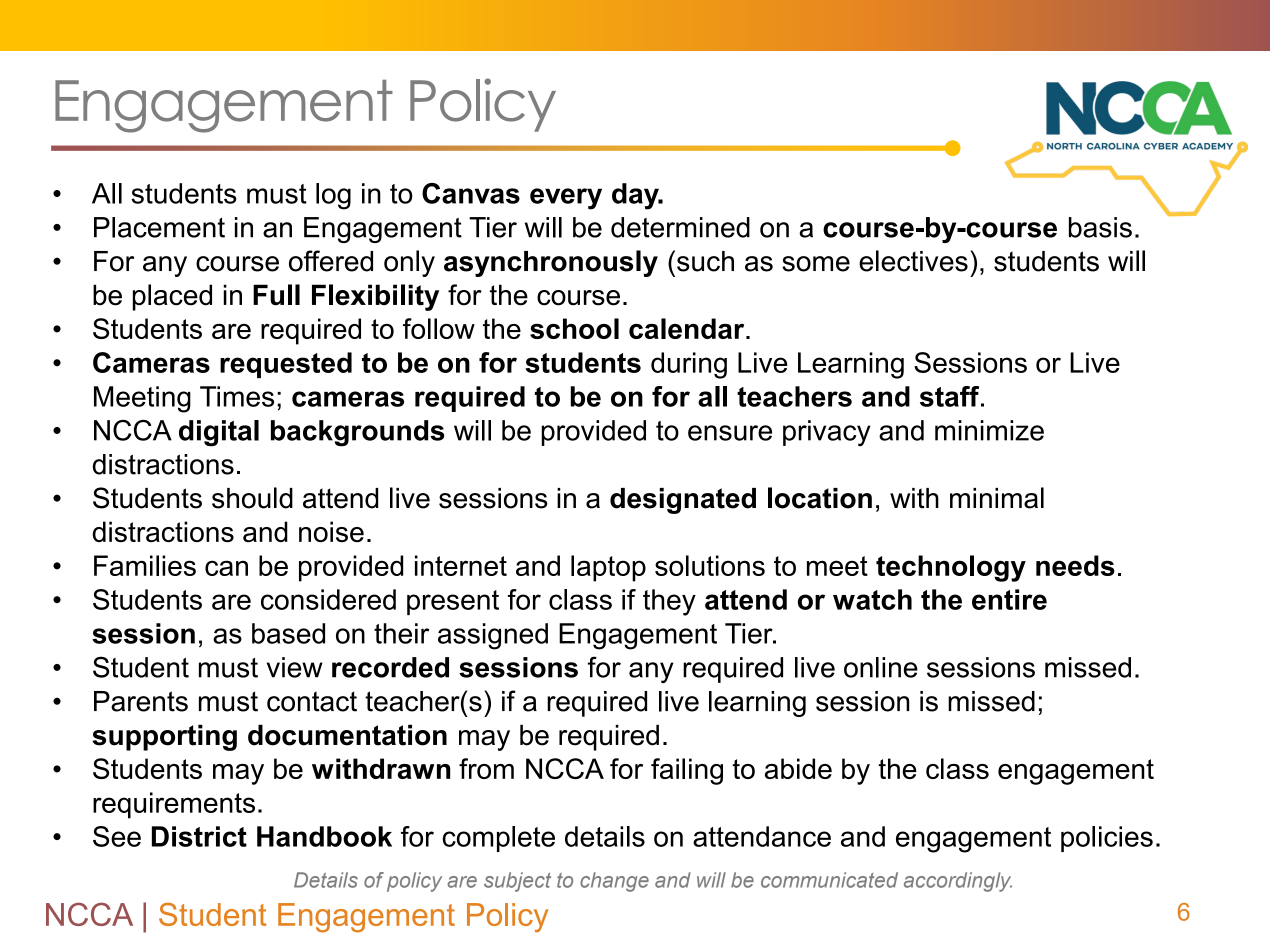 Image resolution: width=1270 pixels, height=952 pixels. I want to click on based, so click(288, 633).
